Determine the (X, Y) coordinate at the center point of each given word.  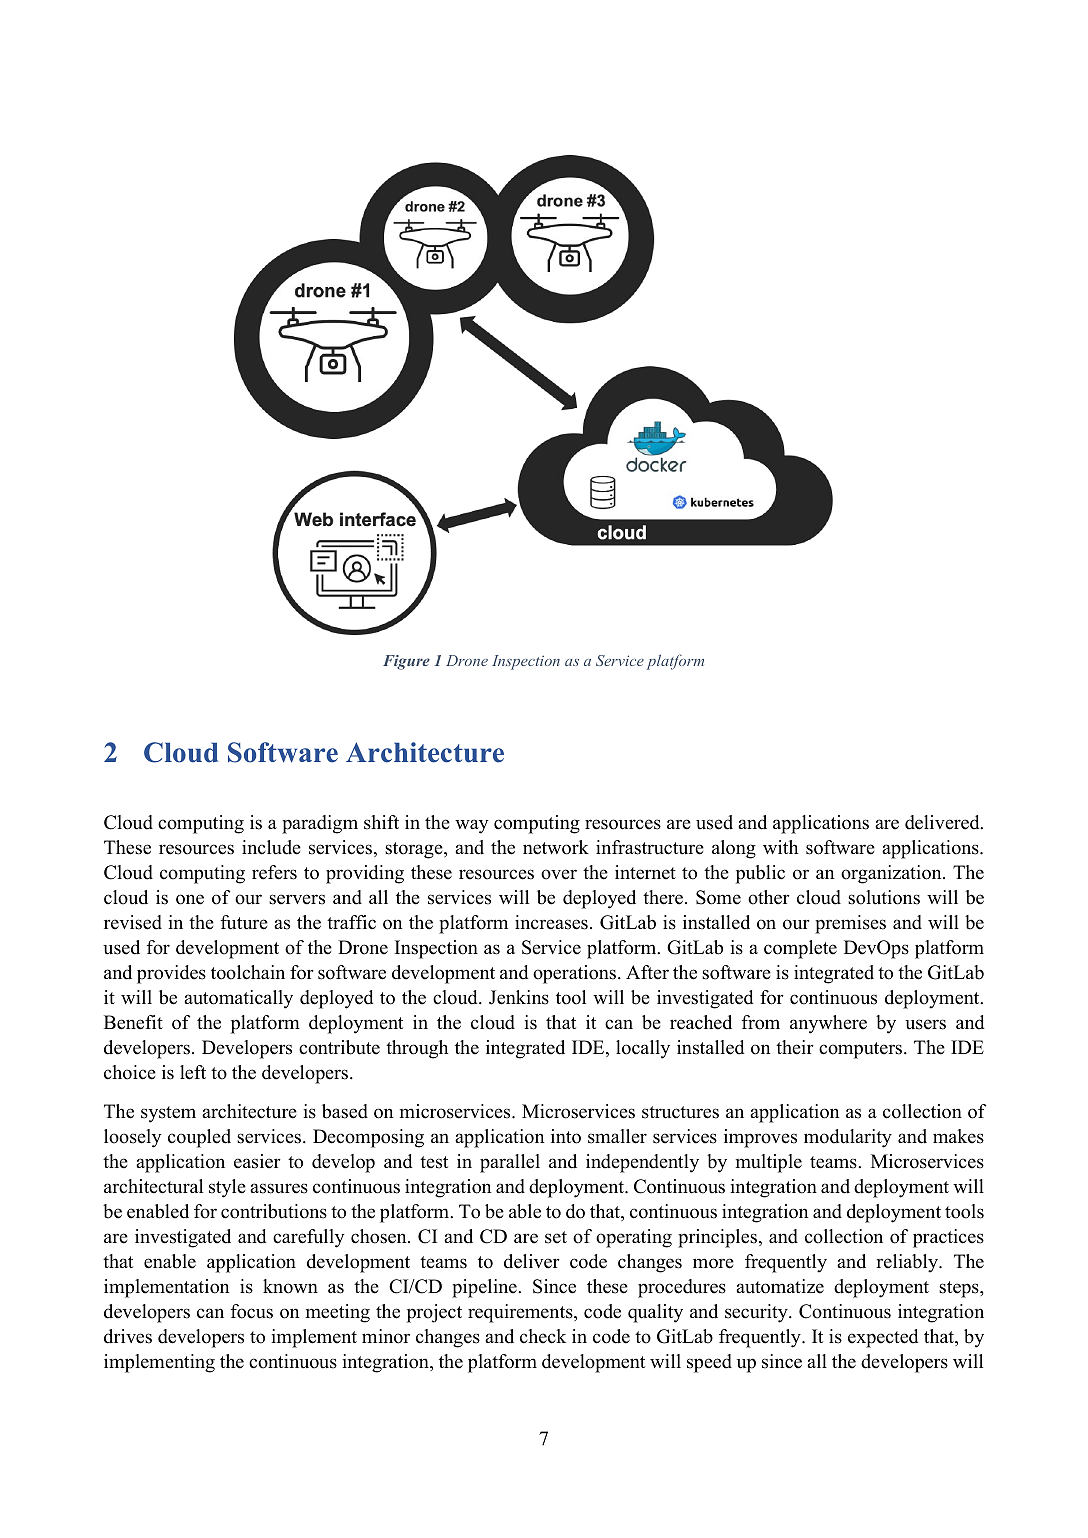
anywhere (828, 1024)
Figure (406, 662)
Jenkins (519, 997)
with (780, 847)
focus (252, 1311)
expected (883, 1338)
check (543, 1336)
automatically (238, 999)
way (472, 826)
